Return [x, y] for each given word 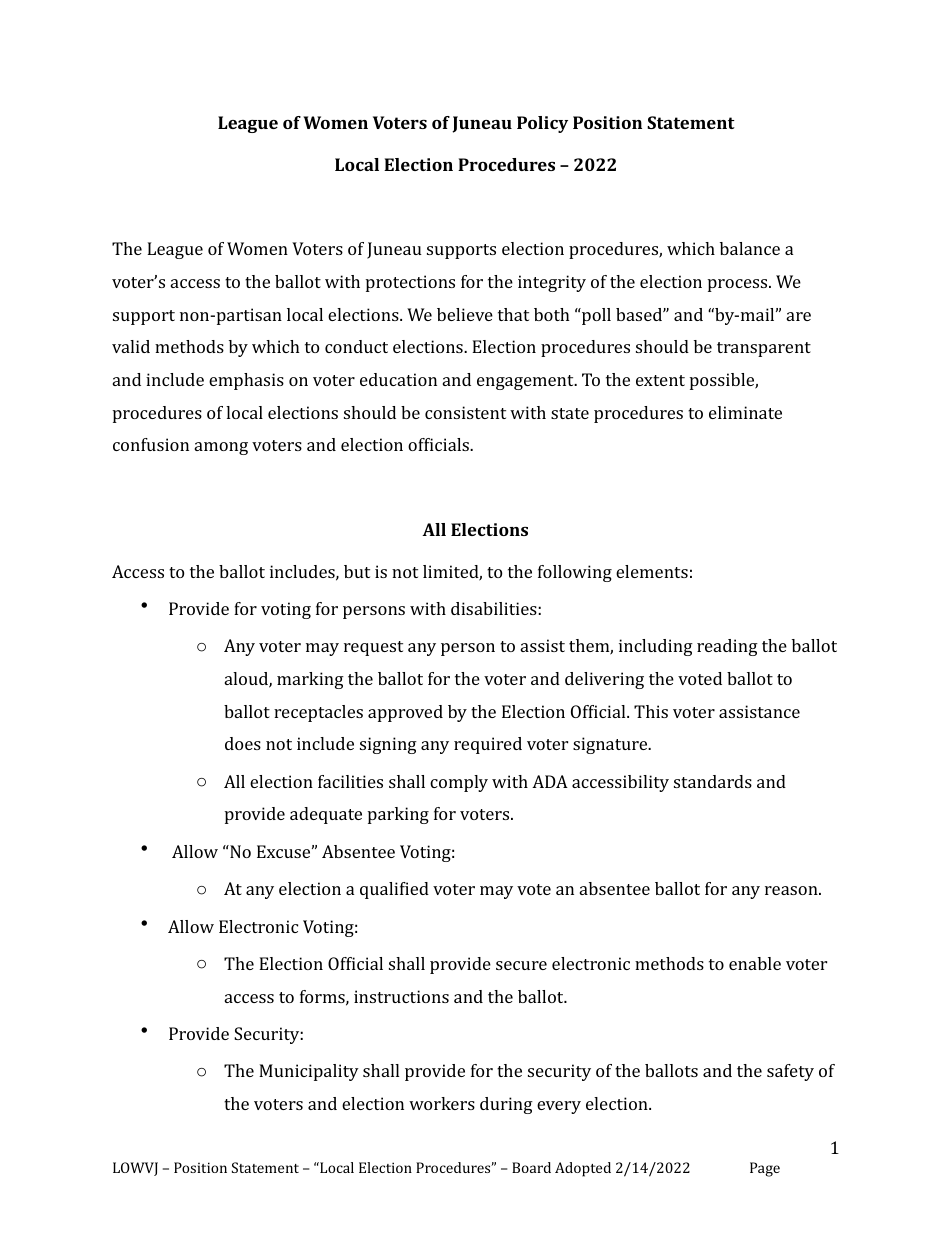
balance [750, 248]
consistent [465, 412]
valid [131, 346]
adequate [326, 815]
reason [792, 890]
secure [521, 965]
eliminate [745, 412]
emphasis [246, 381]
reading [727, 647]
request [373, 648]
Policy [542, 124]
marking [310, 680]
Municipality [309, 1072]
